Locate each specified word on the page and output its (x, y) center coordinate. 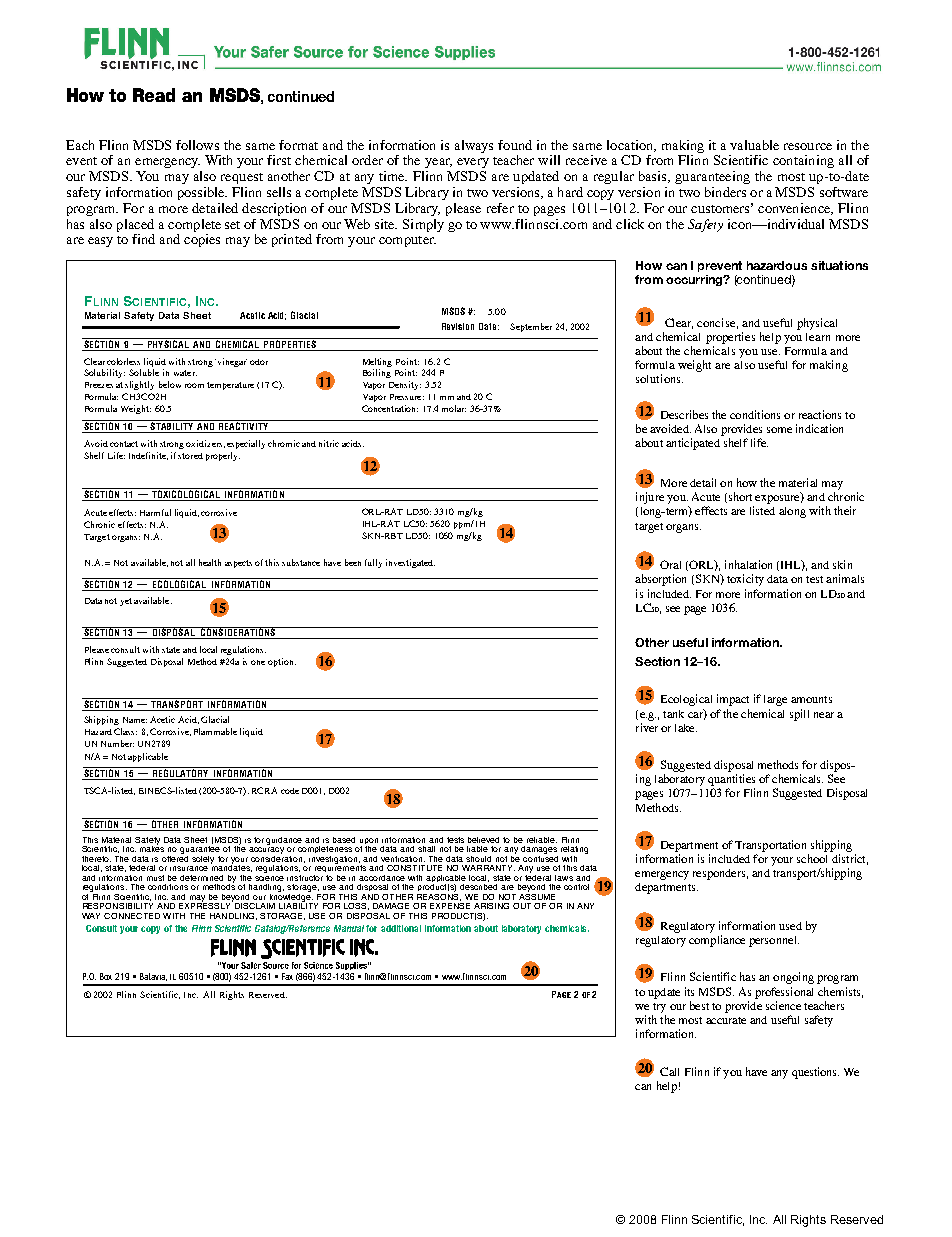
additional (401, 928)
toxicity (745, 580)
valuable (754, 145)
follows (197, 145)
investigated (410, 563)
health (210, 562)
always (474, 146)
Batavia (153, 977)
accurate (726, 1020)
